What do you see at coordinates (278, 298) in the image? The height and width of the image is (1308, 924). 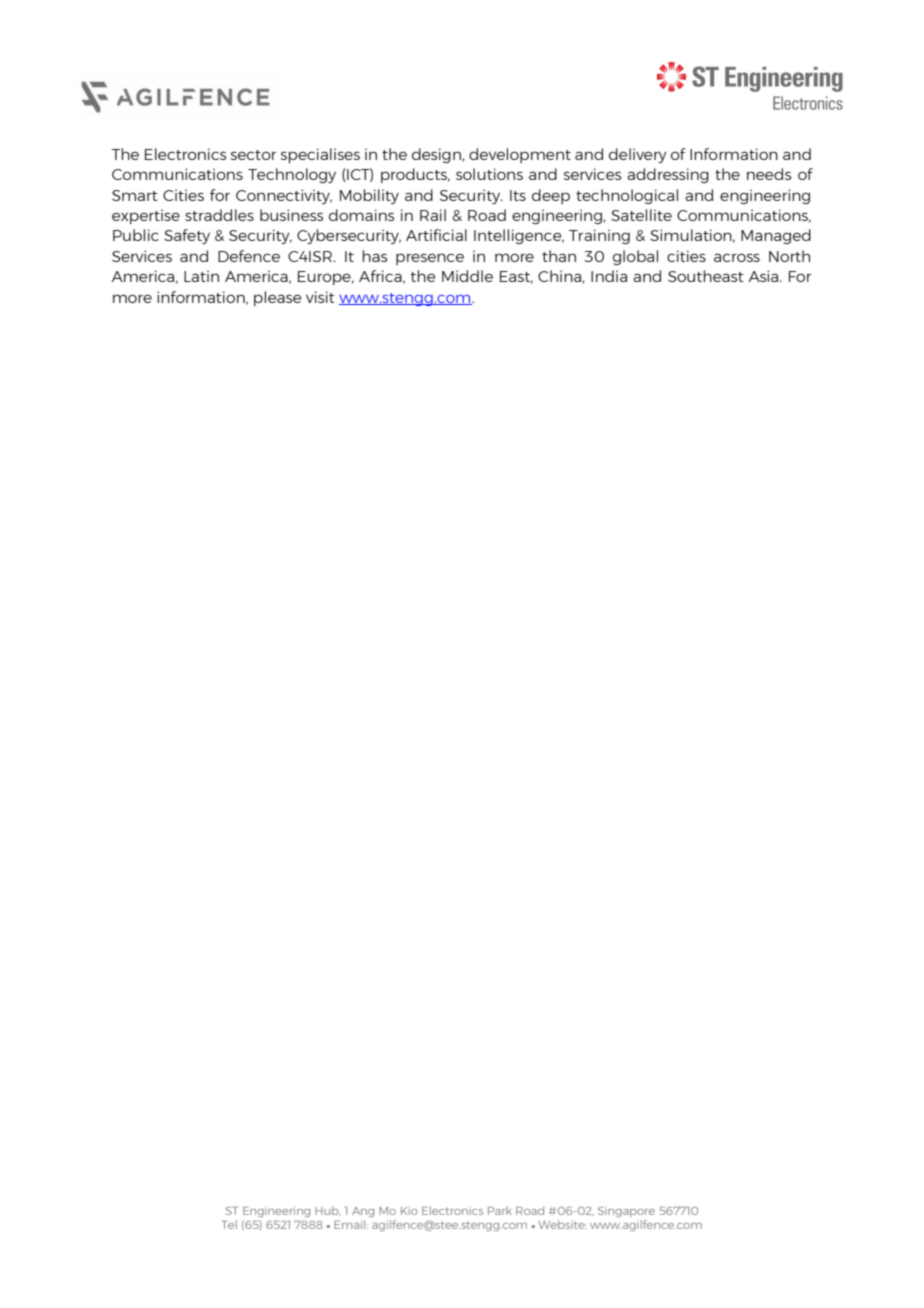 I see `please` at bounding box center [278, 298].
